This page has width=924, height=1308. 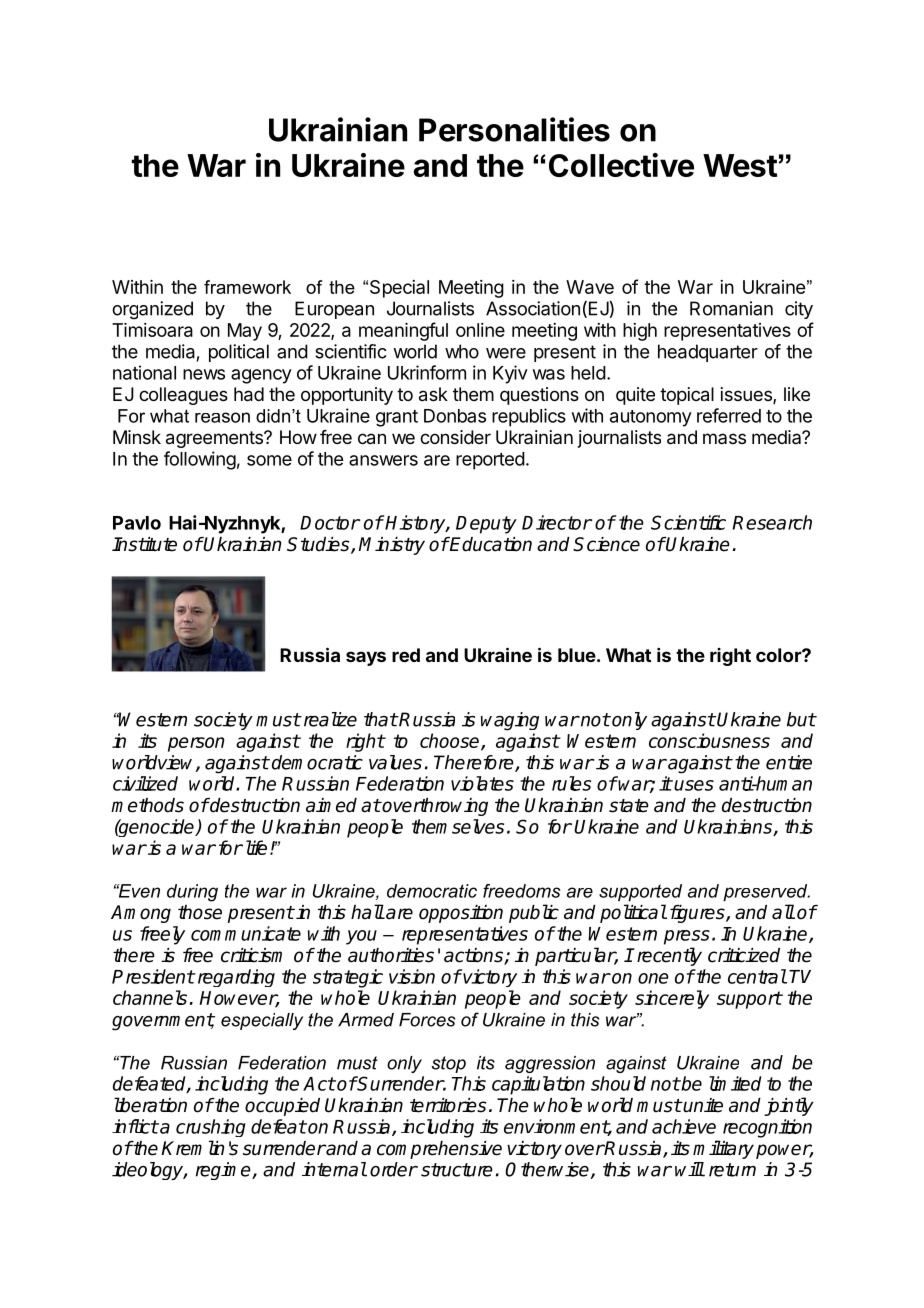 What do you see at coordinates (621, 165) in the page?
I see `Collective` at bounding box center [621, 165].
